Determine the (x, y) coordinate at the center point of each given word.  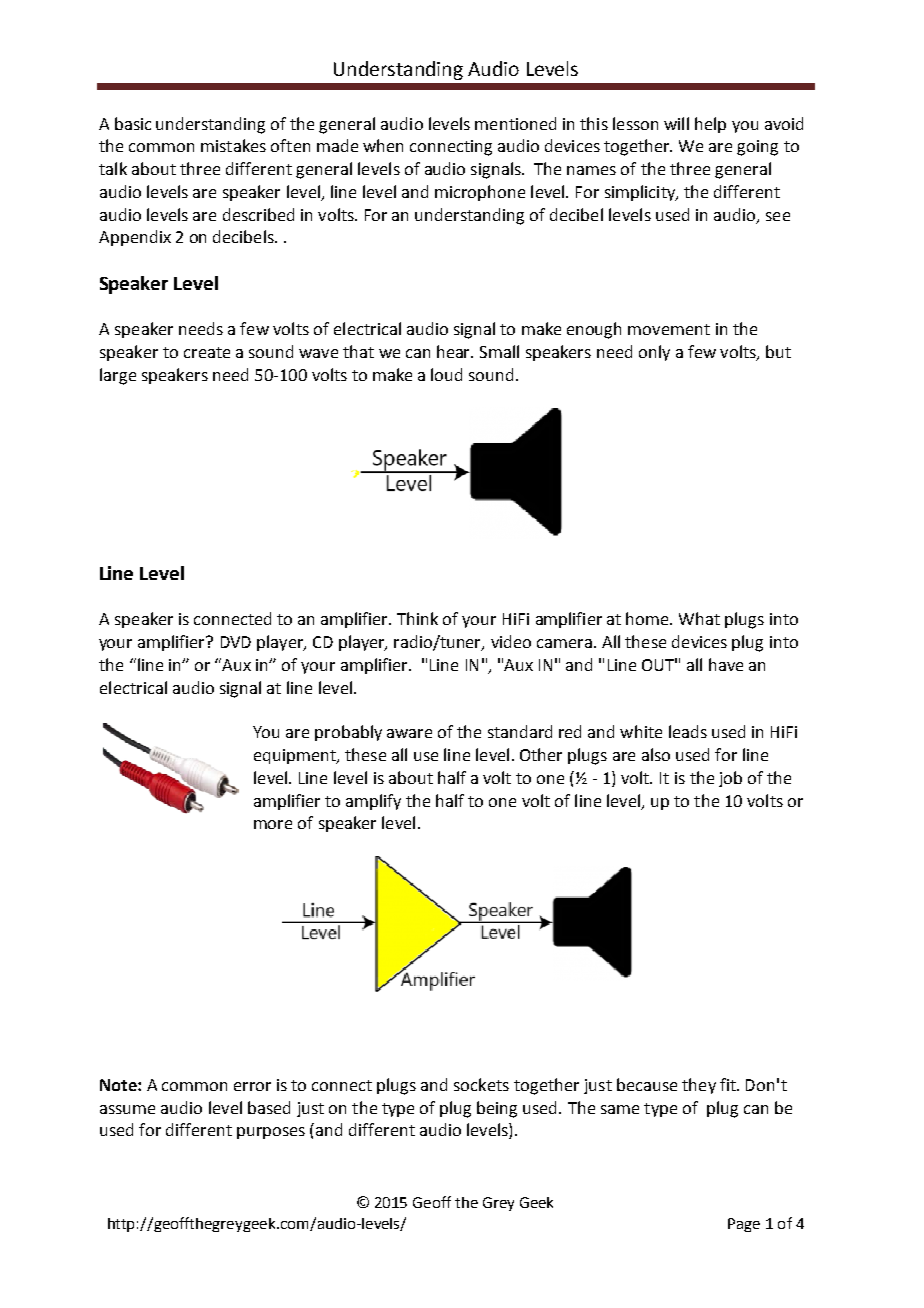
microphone (480, 193)
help (710, 125)
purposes (271, 1133)
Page (744, 1225)
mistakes (233, 145)
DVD (236, 642)
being (497, 1109)
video (511, 641)
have (726, 664)
